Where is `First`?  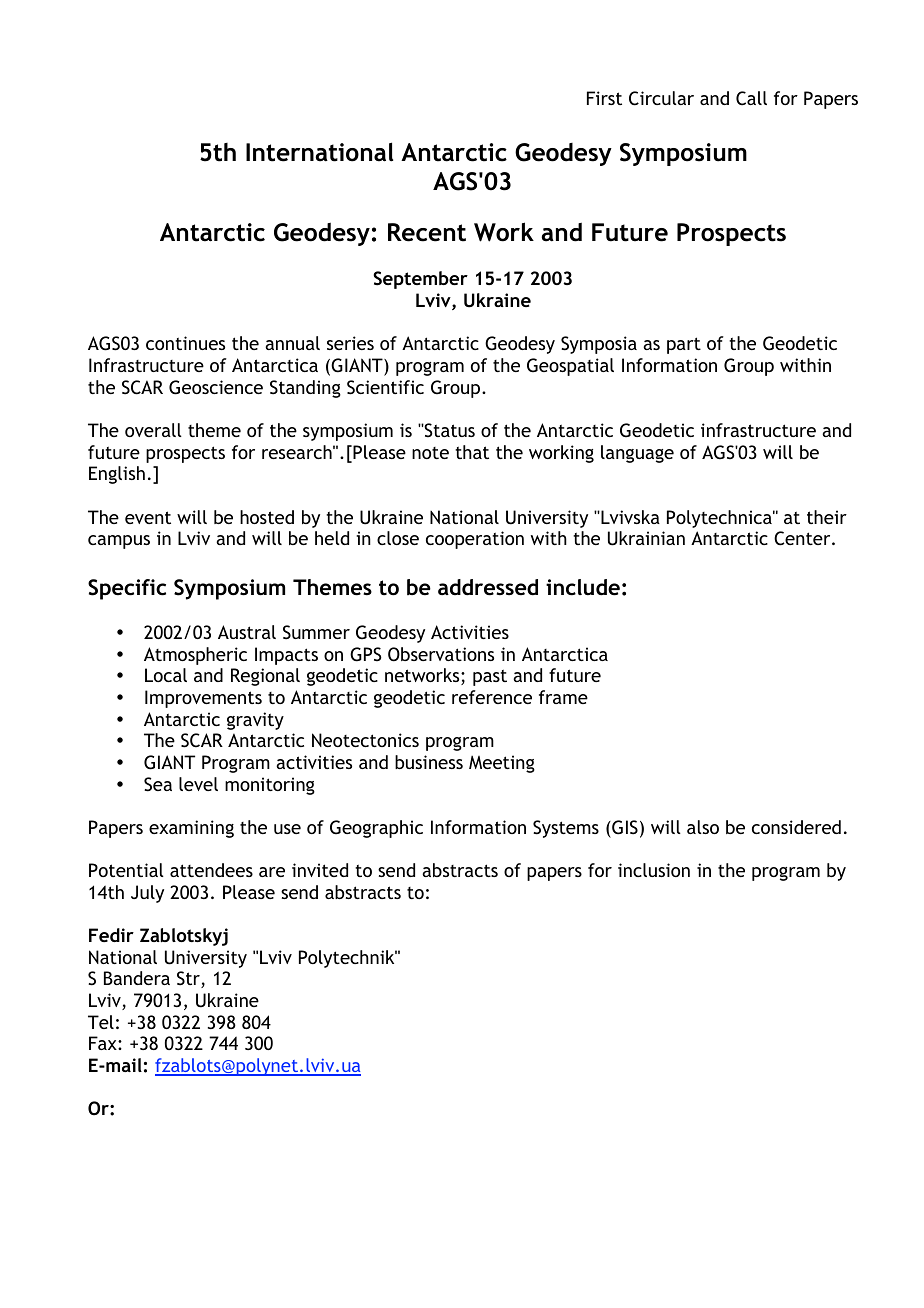
First is located at coordinates (604, 98).
